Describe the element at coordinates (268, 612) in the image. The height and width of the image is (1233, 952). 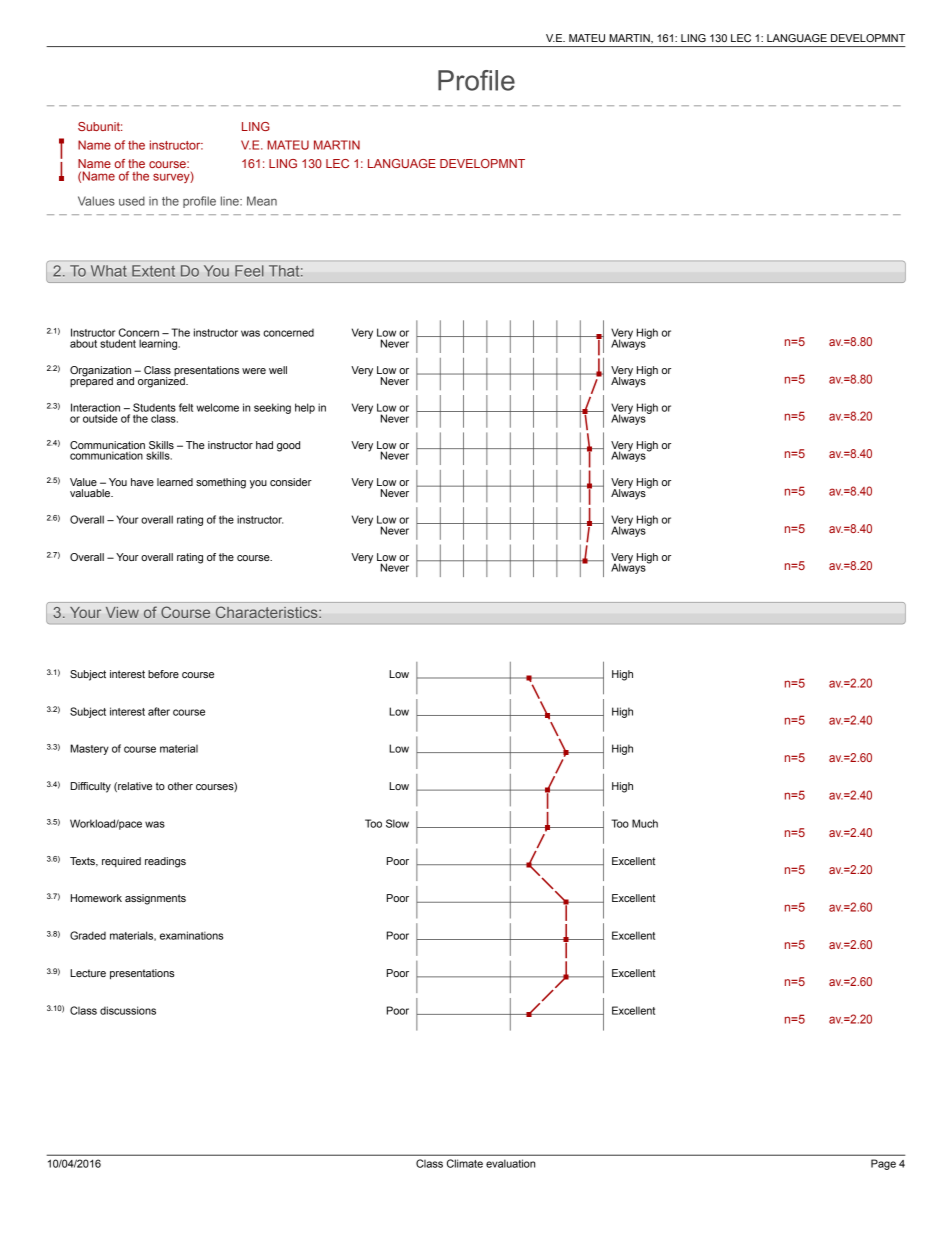
I see `Characteristics` at that location.
